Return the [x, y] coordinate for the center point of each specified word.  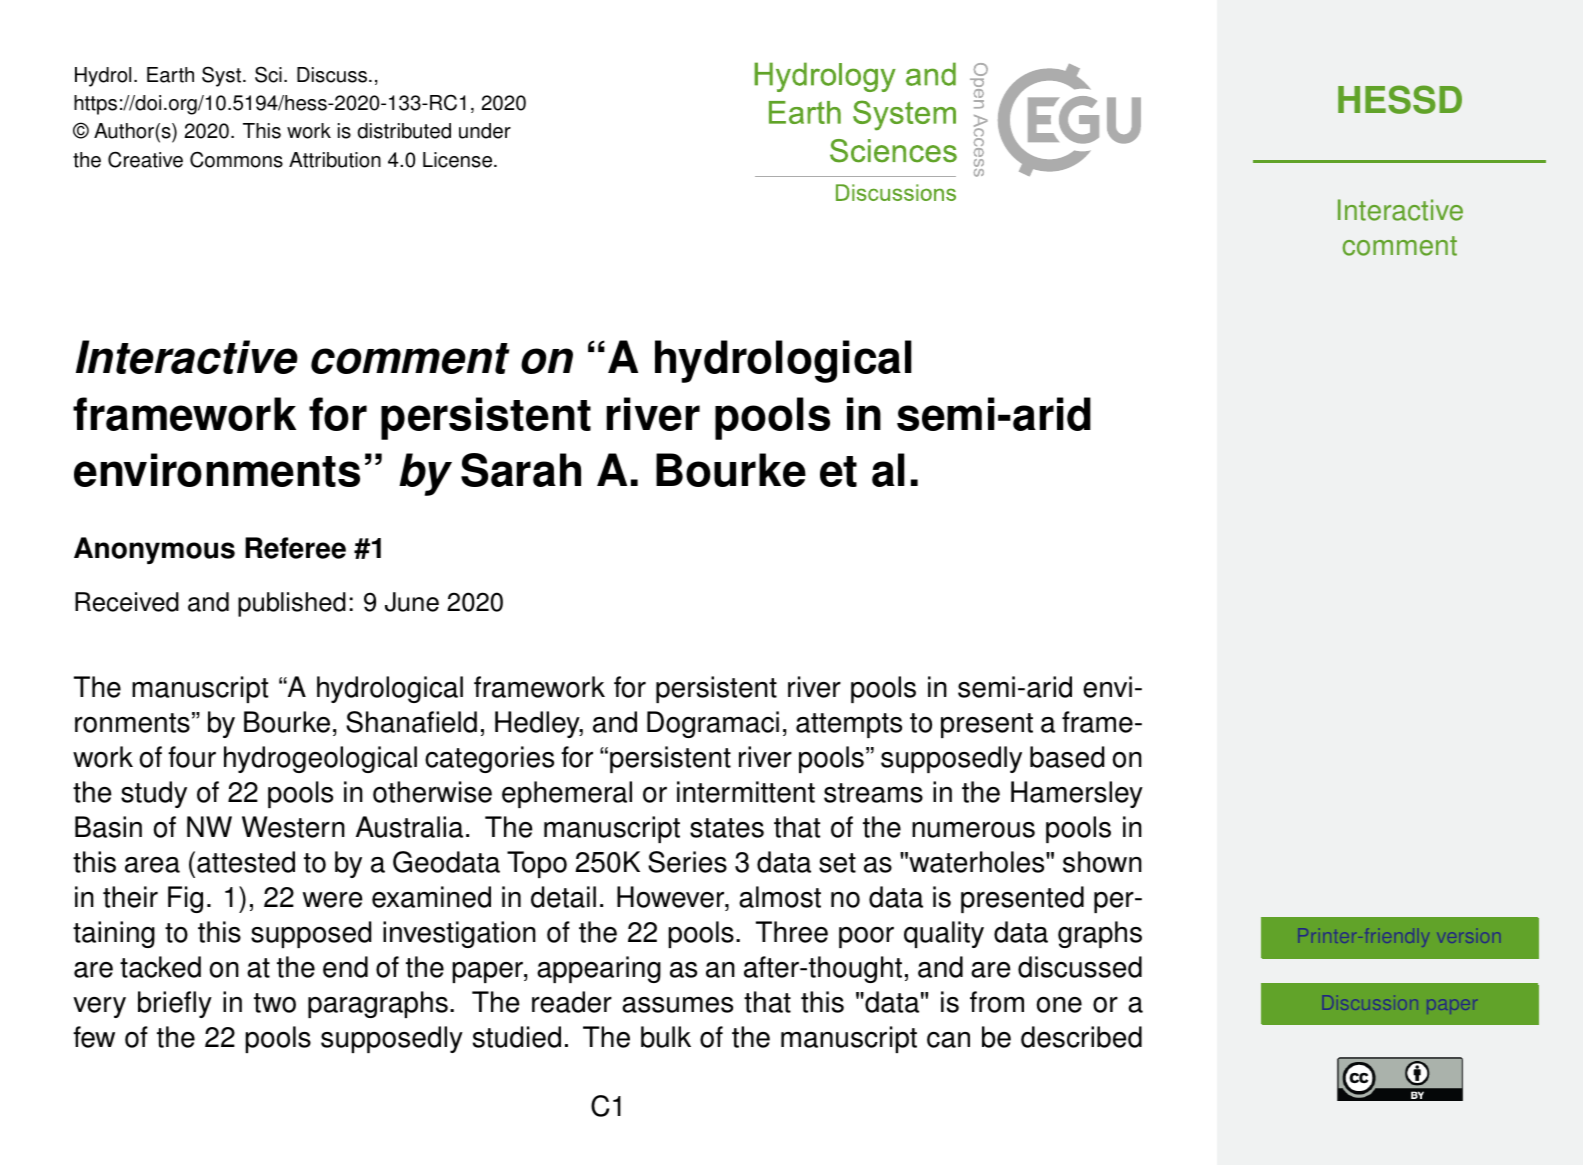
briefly [175, 1004]
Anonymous [154, 550]
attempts [849, 725]
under [485, 131]
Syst [221, 76]
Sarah [521, 470]
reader [572, 1002]
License [459, 160]
